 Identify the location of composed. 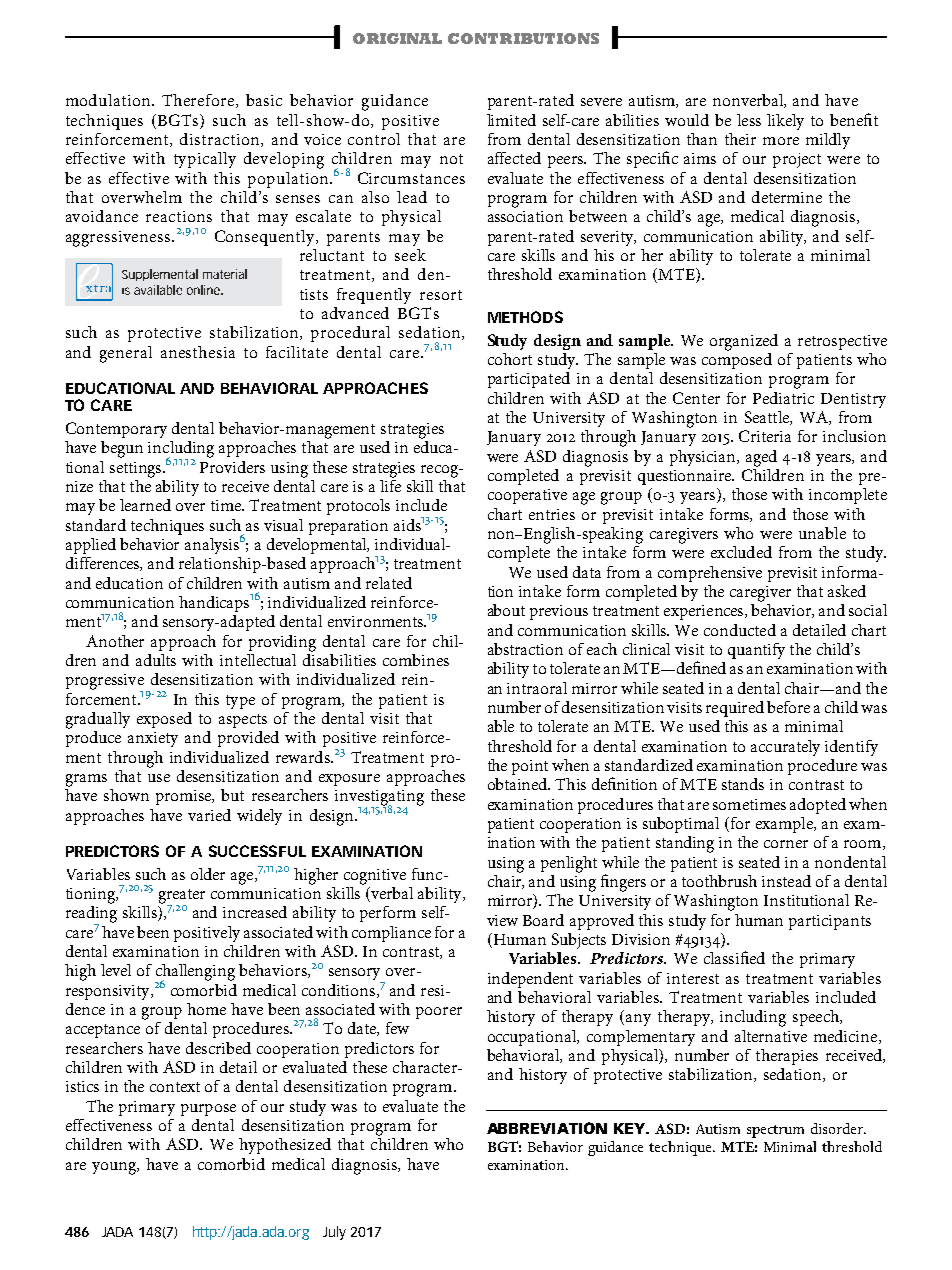
(737, 359).
